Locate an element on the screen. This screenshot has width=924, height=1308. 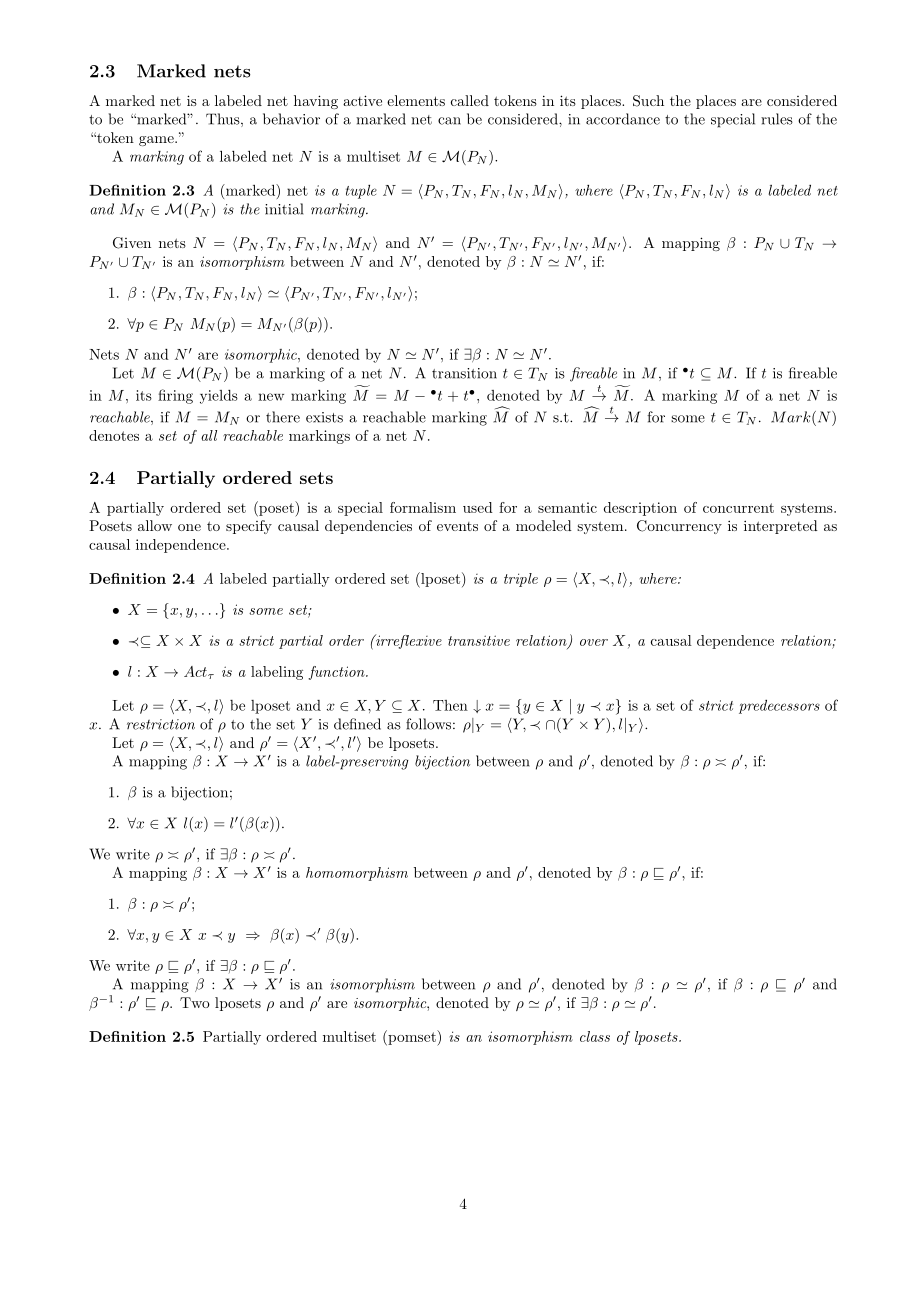
one is located at coordinates (189, 527).
